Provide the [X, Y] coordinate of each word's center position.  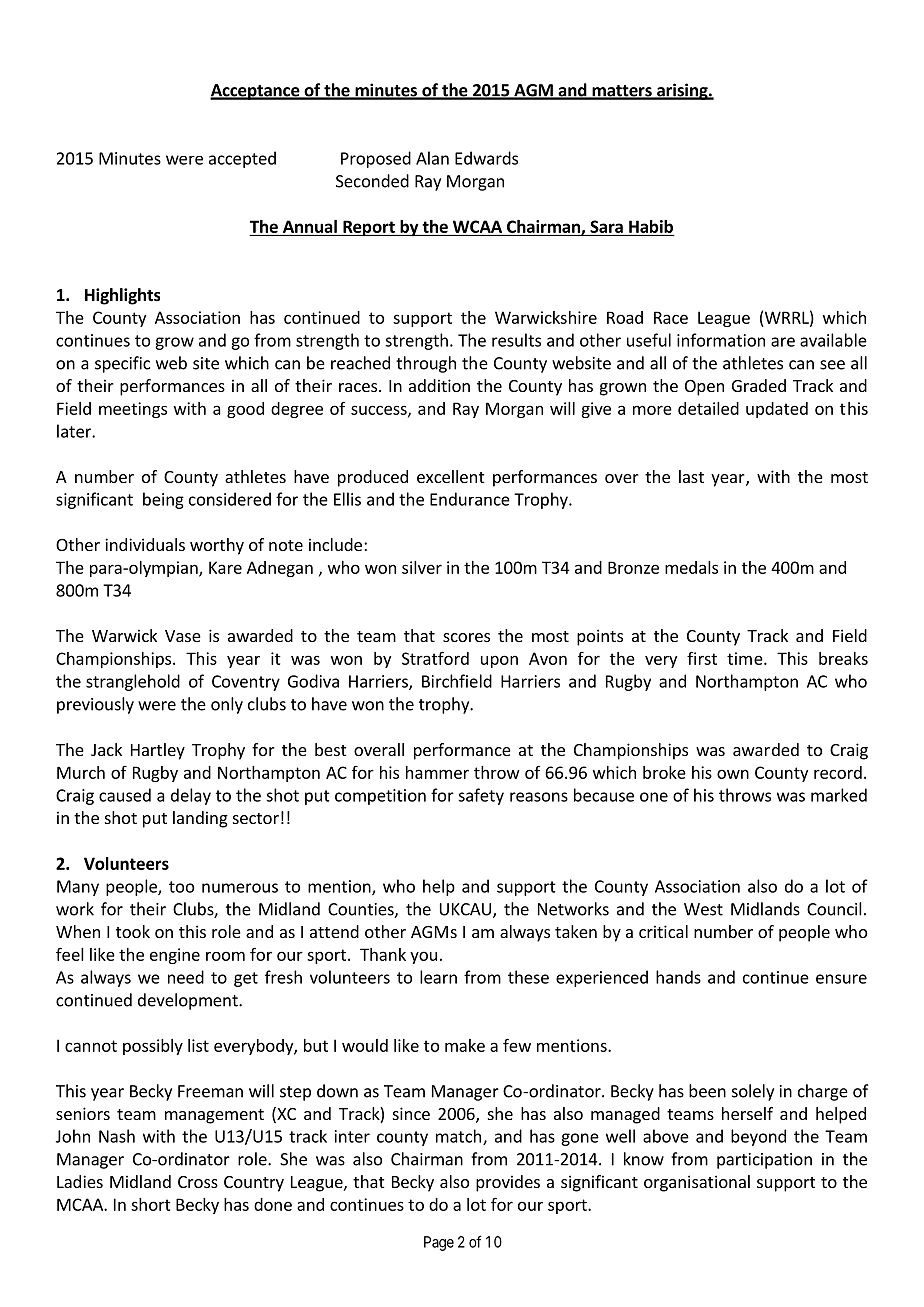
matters [622, 92]
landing [200, 819]
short [151, 1204]
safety [481, 796]
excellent [450, 476]
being [163, 500]
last [691, 476]
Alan [432, 158]
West [703, 909]
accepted [242, 159]
